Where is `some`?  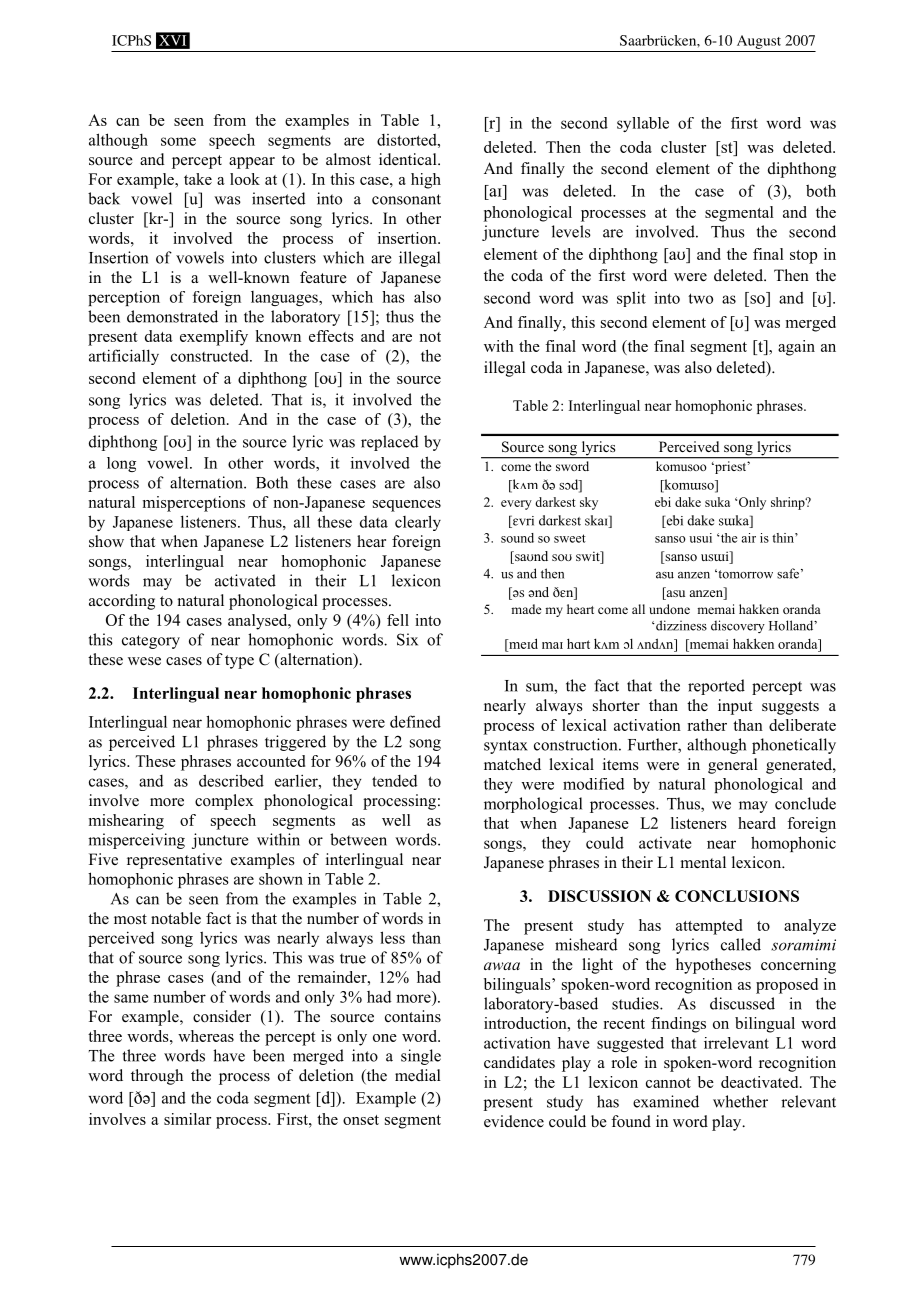
some is located at coordinates (178, 141).
